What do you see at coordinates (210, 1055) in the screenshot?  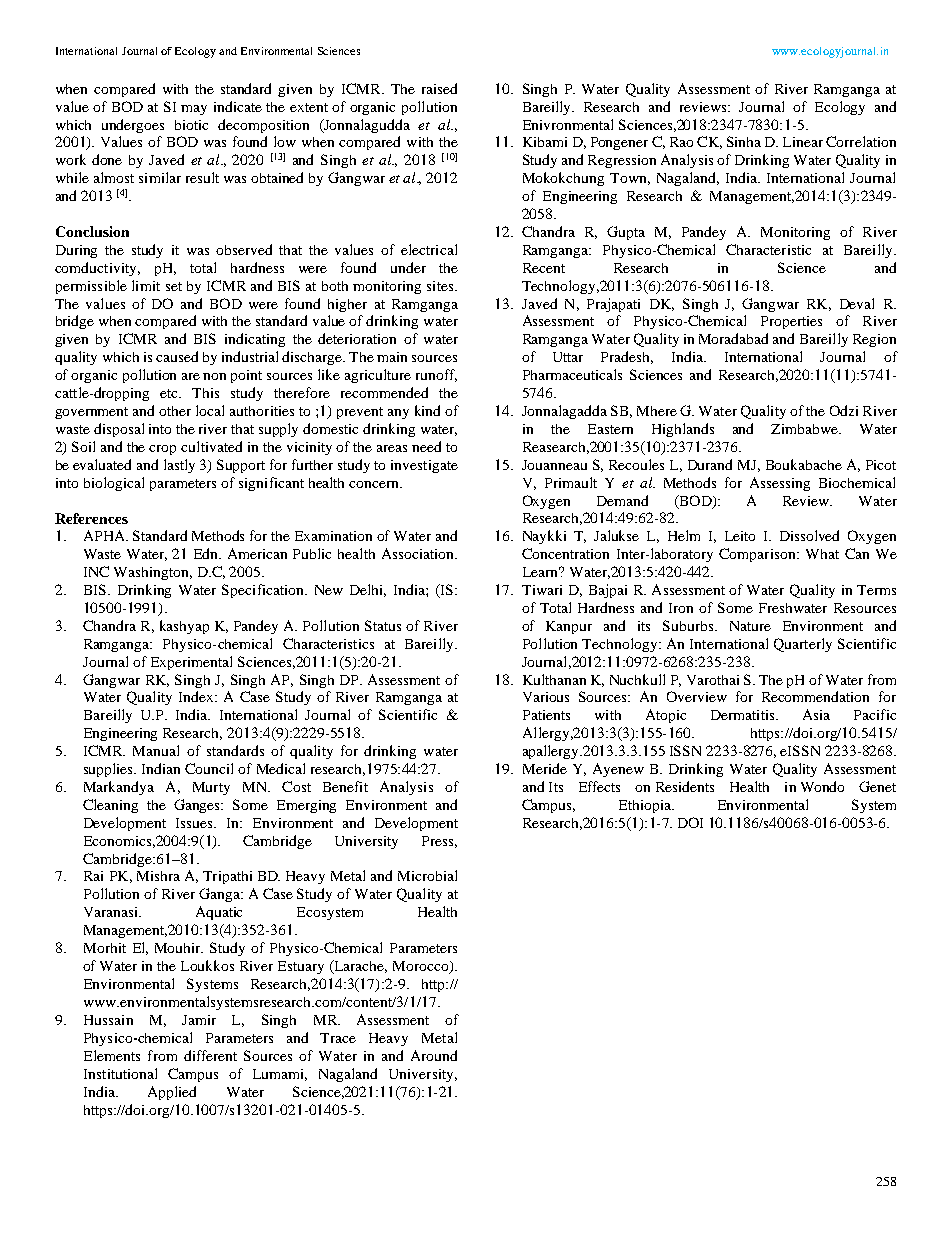 I see `different` at bounding box center [210, 1055].
